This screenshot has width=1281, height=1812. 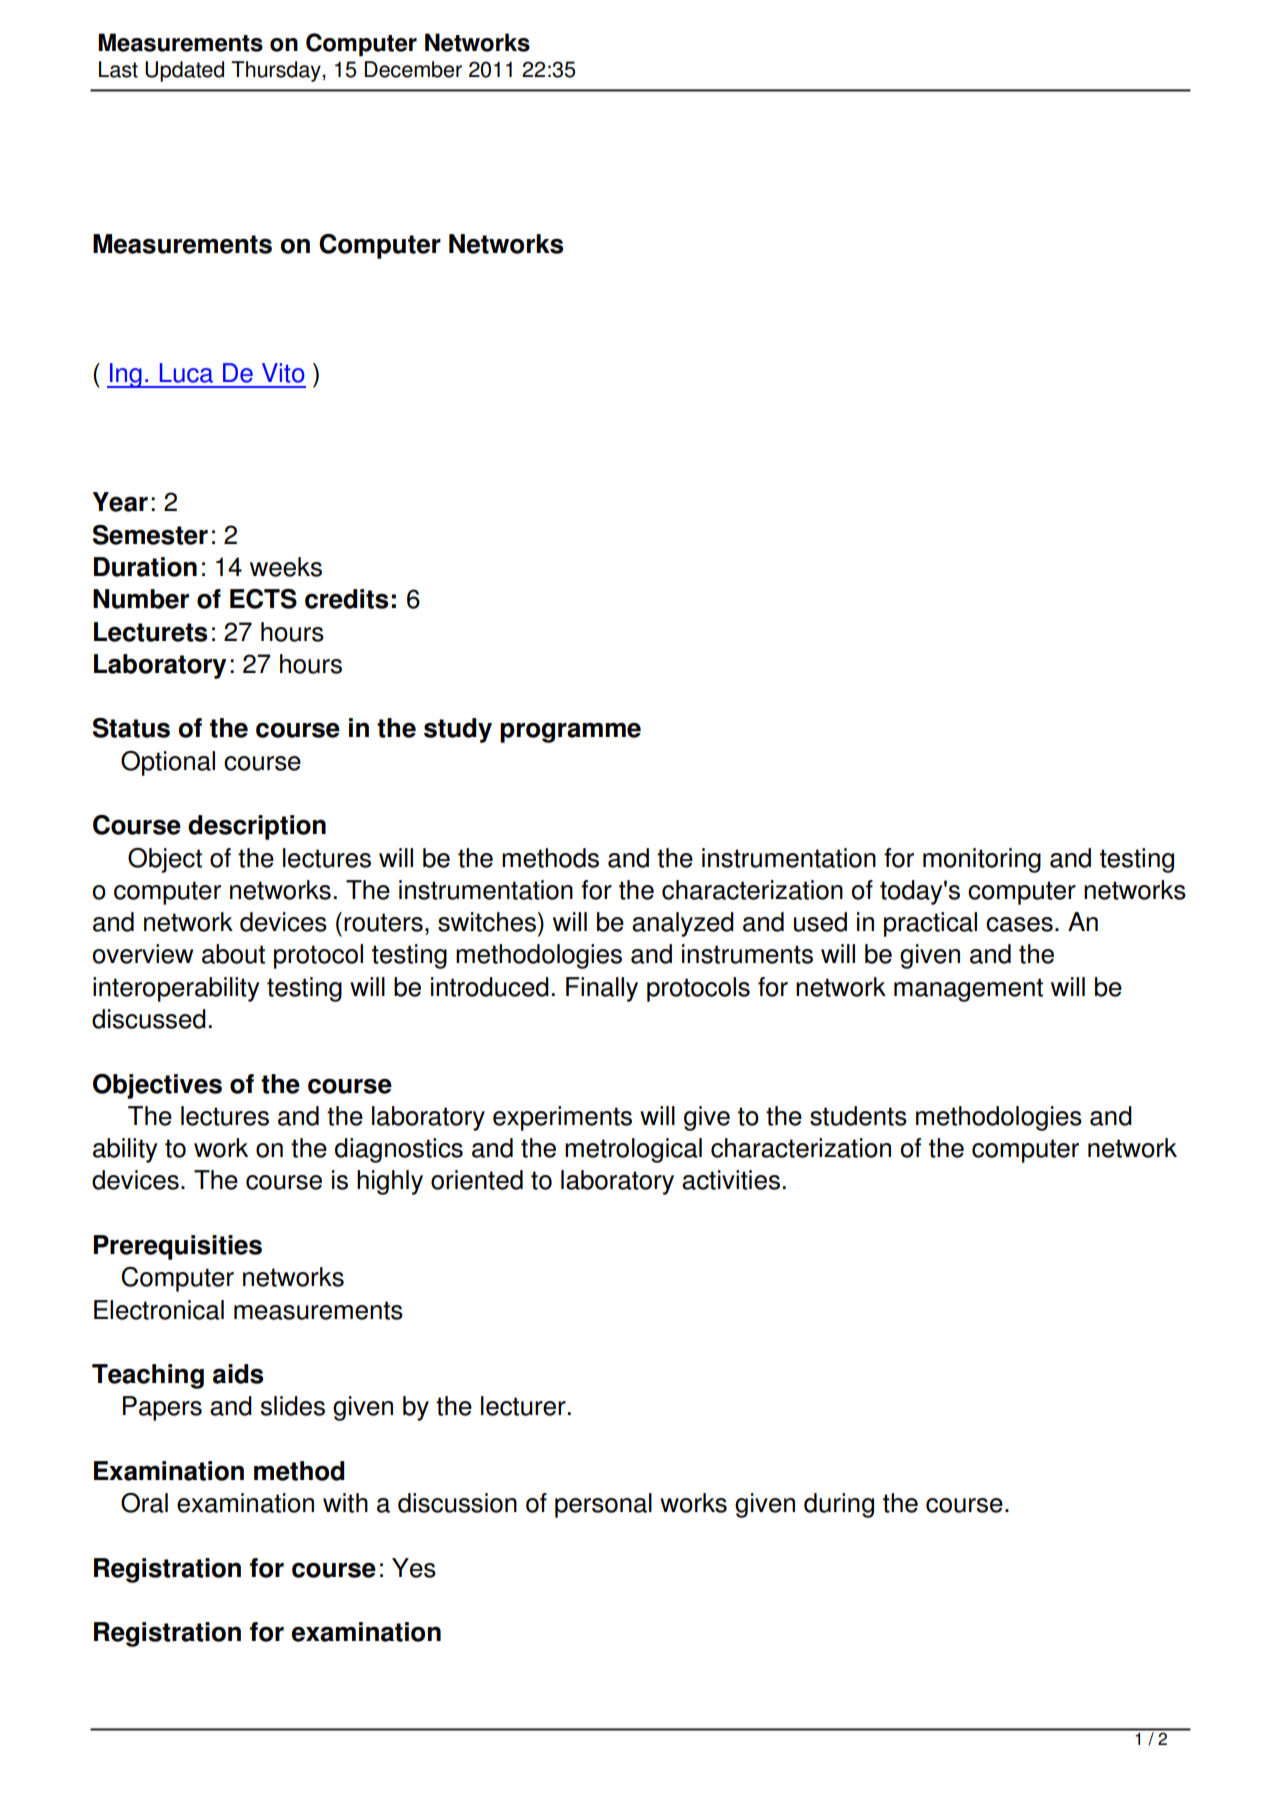 I want to click on Oral, so click(x=144, y=1503).
